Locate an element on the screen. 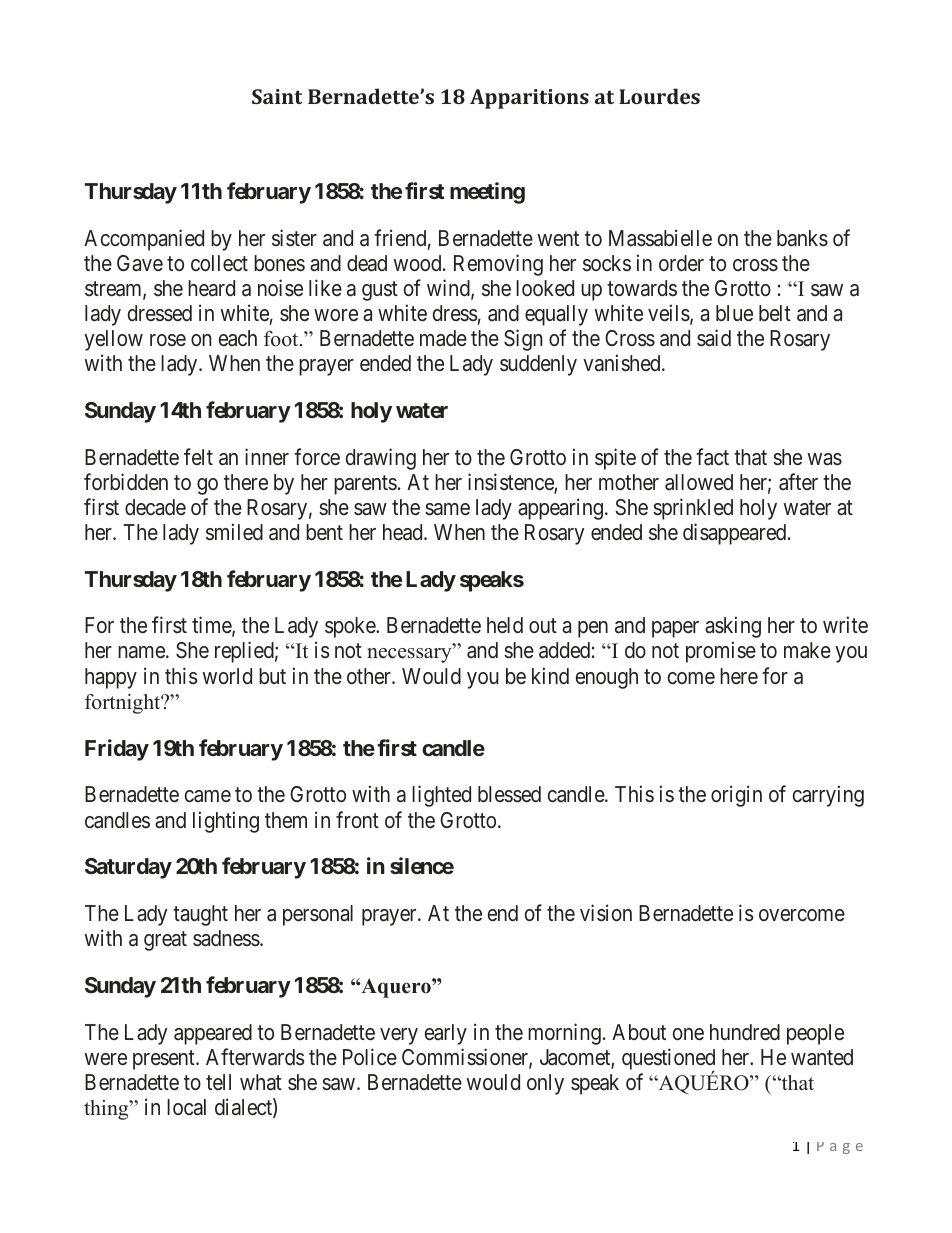 This screenshot has height=1233, width=952. tell is located at coordinates (218, 1082).
